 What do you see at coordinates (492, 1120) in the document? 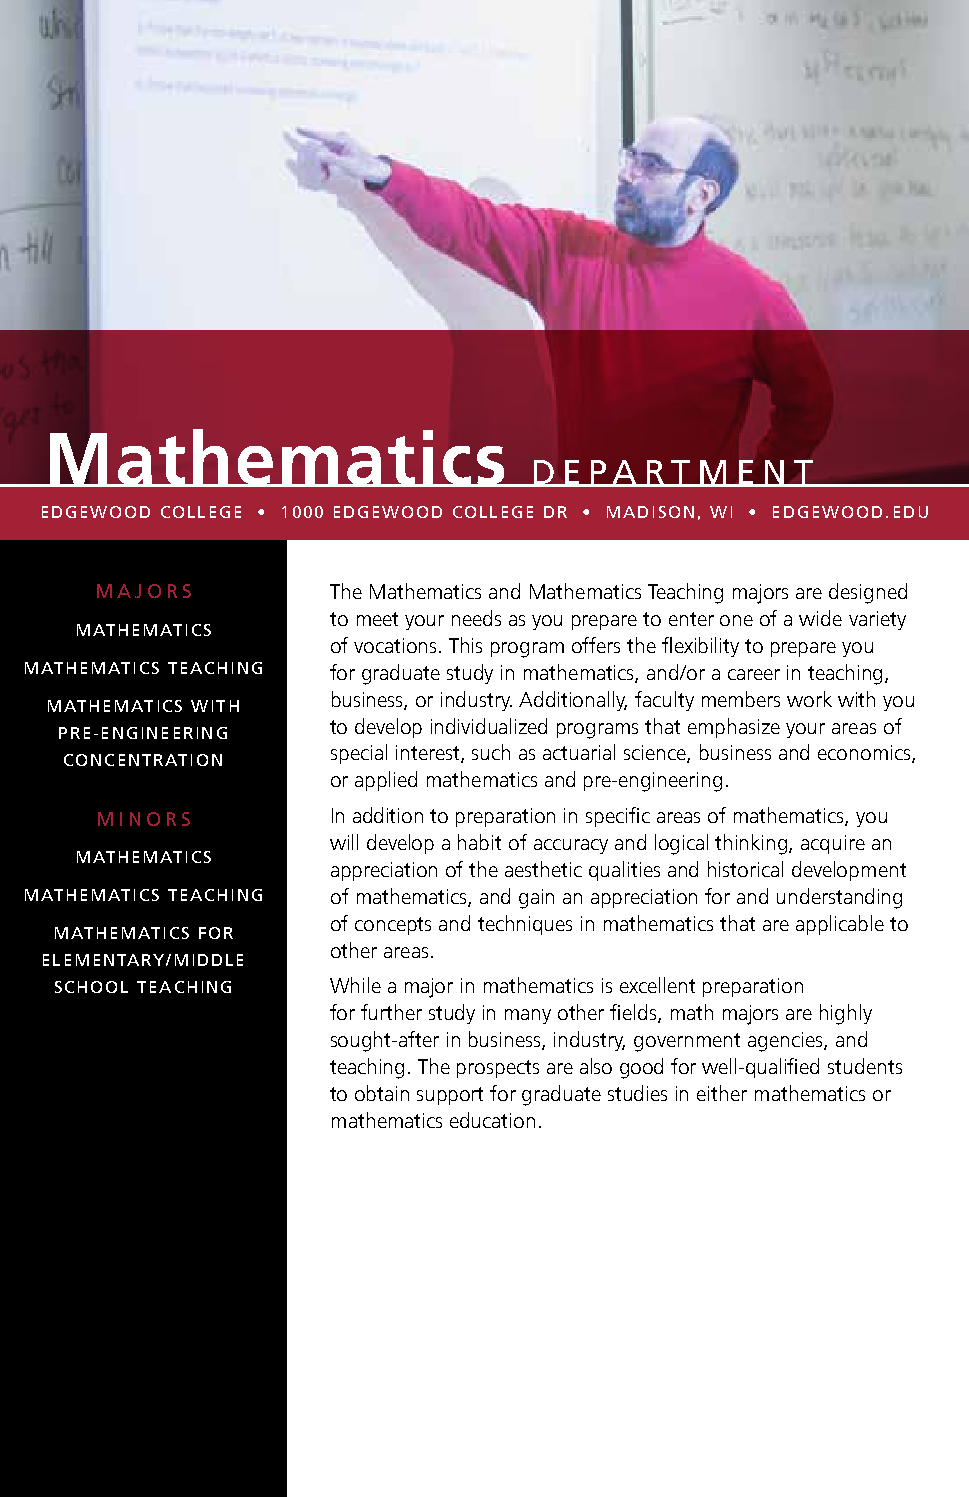
I see `education` at bounding box center [492, 1120].
